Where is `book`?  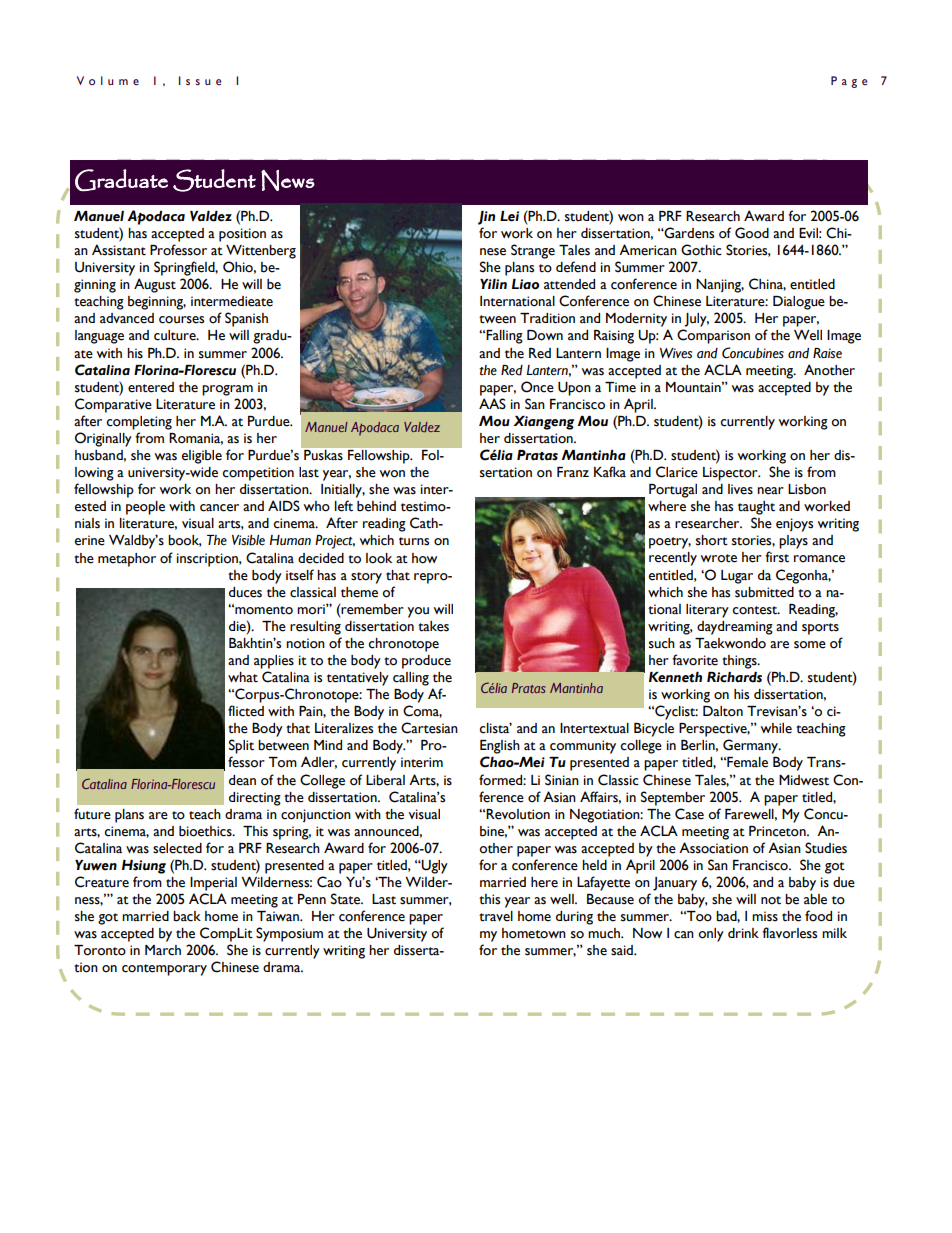
book is located at coordinates (185, 541).
